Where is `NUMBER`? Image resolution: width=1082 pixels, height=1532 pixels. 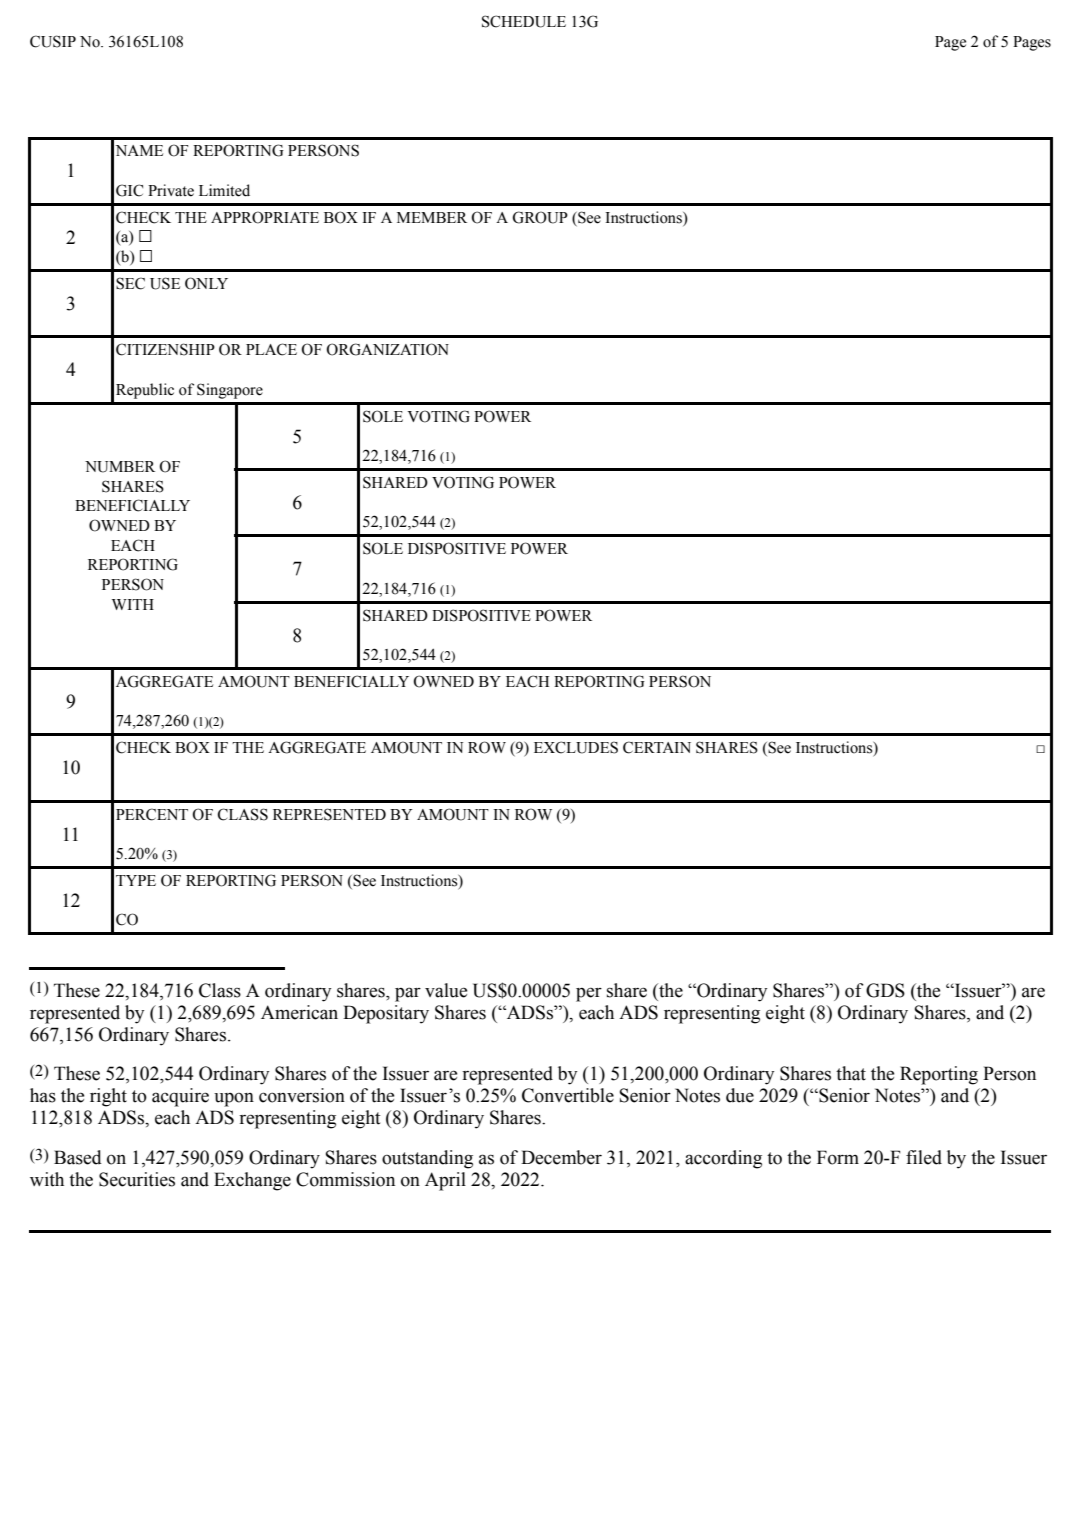
NUMBER is located at coordinates (120, 467).
